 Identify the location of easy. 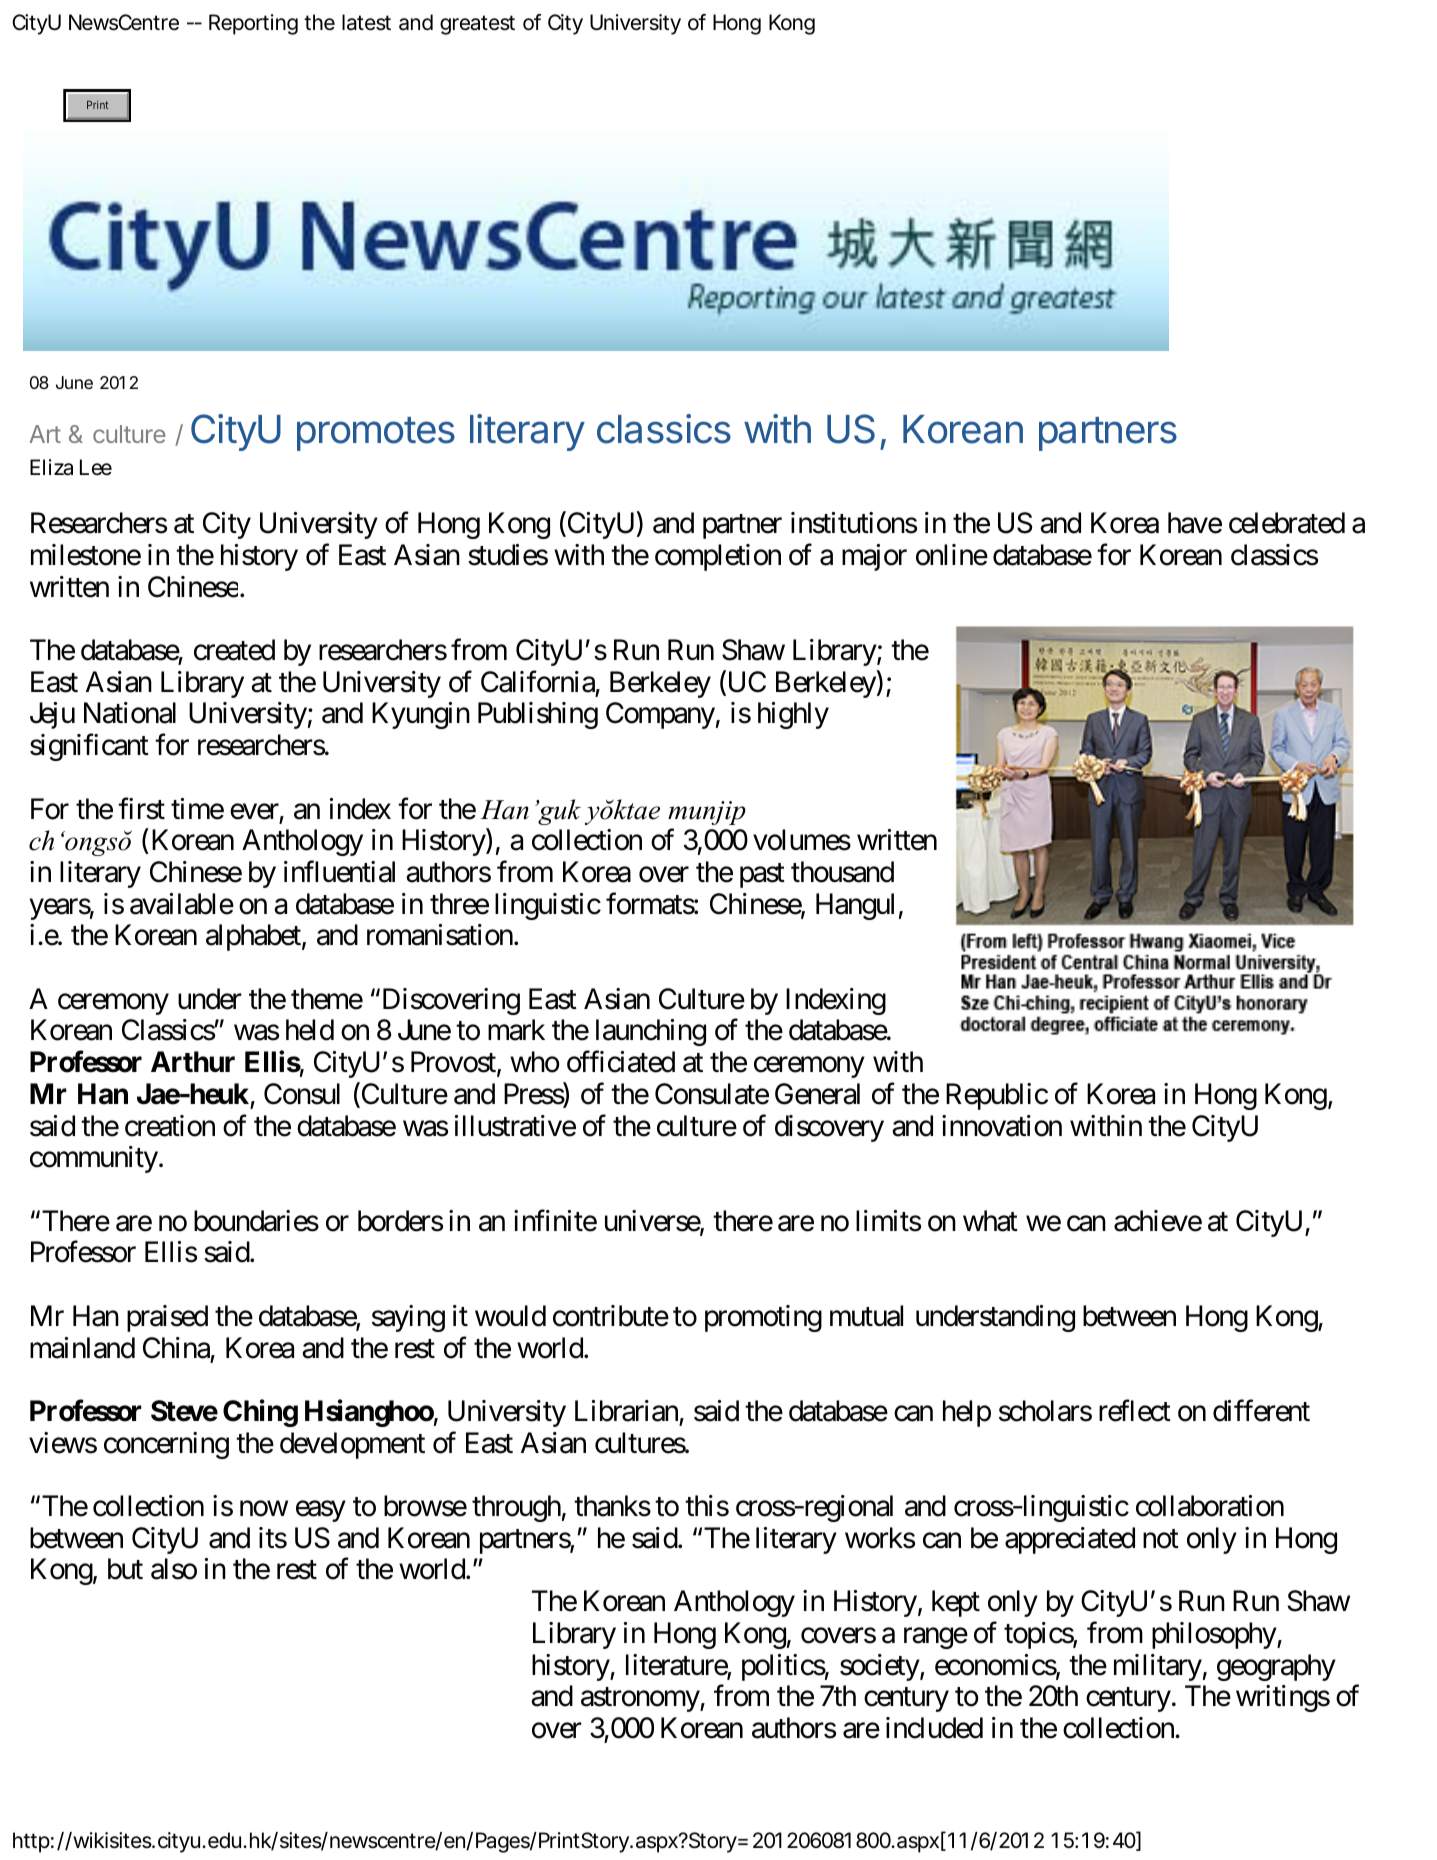
(321, 1511).
